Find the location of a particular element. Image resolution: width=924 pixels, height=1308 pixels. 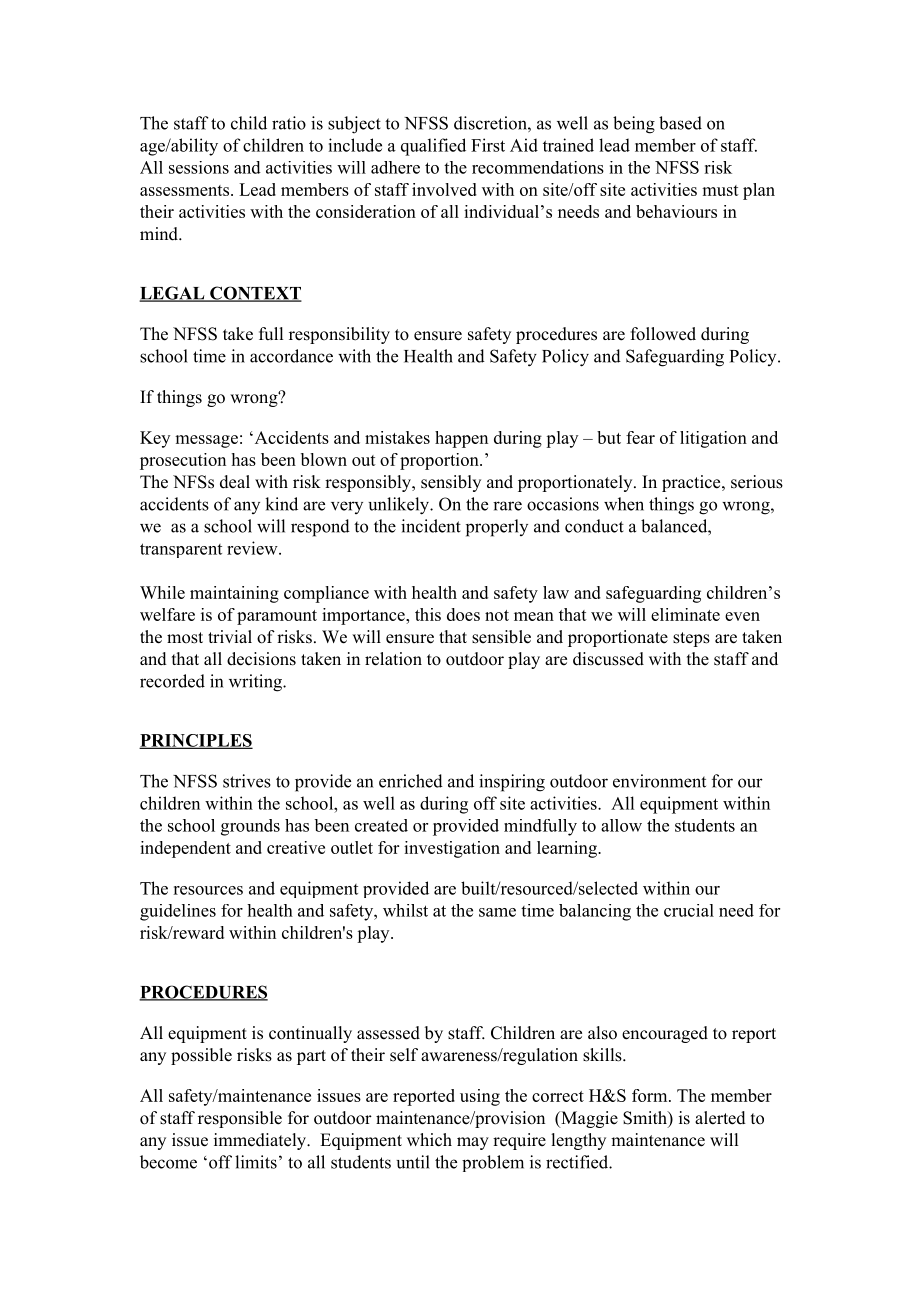

based is located at coordinates (680, 123).
